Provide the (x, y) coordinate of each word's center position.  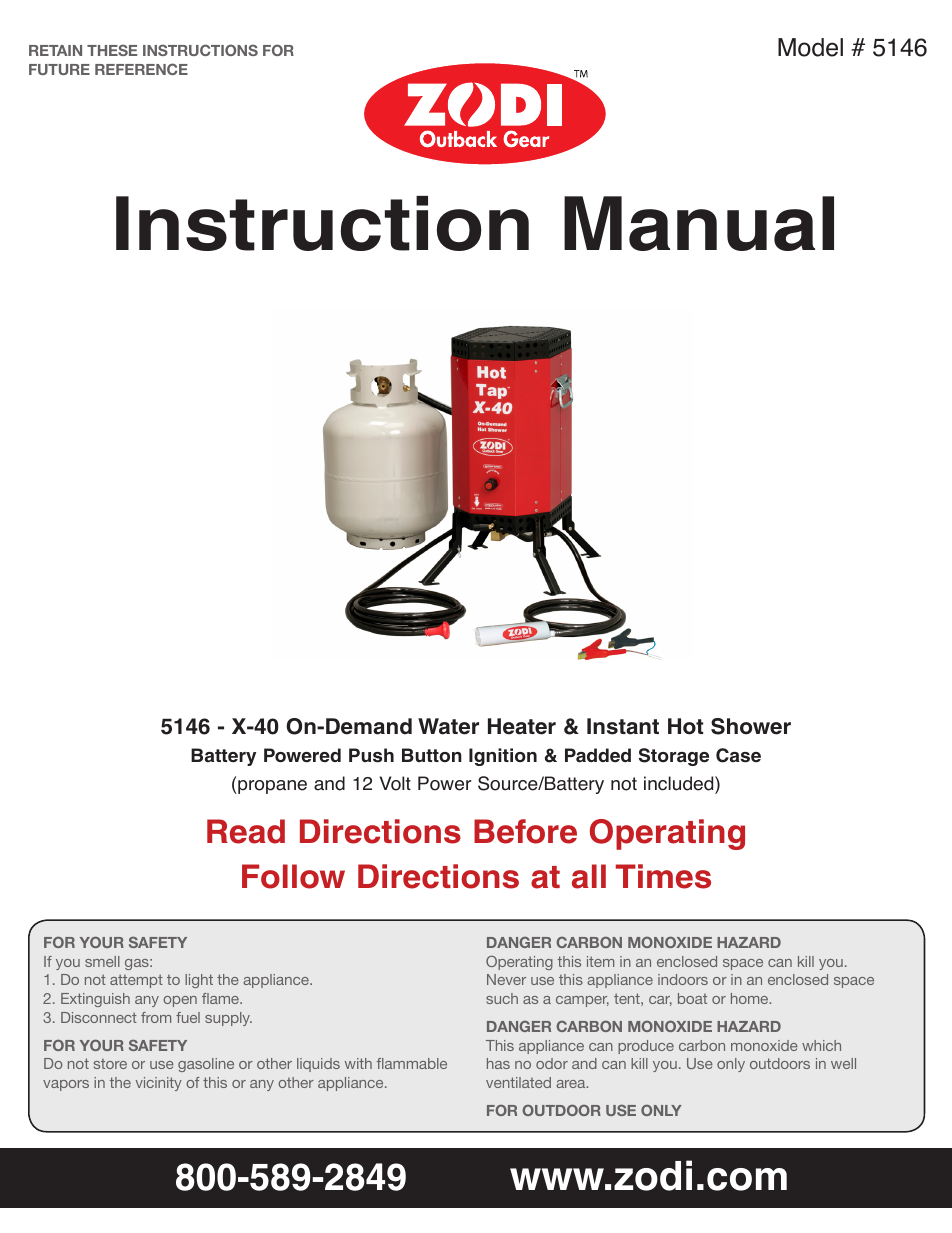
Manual (699, 223)
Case (738, 755)
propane (272, 787)
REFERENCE (141, 69)
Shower (751, 726)
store (110, 1064)
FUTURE (59, 69)
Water (448, 726)
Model (810, 47)
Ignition (503, 757)
